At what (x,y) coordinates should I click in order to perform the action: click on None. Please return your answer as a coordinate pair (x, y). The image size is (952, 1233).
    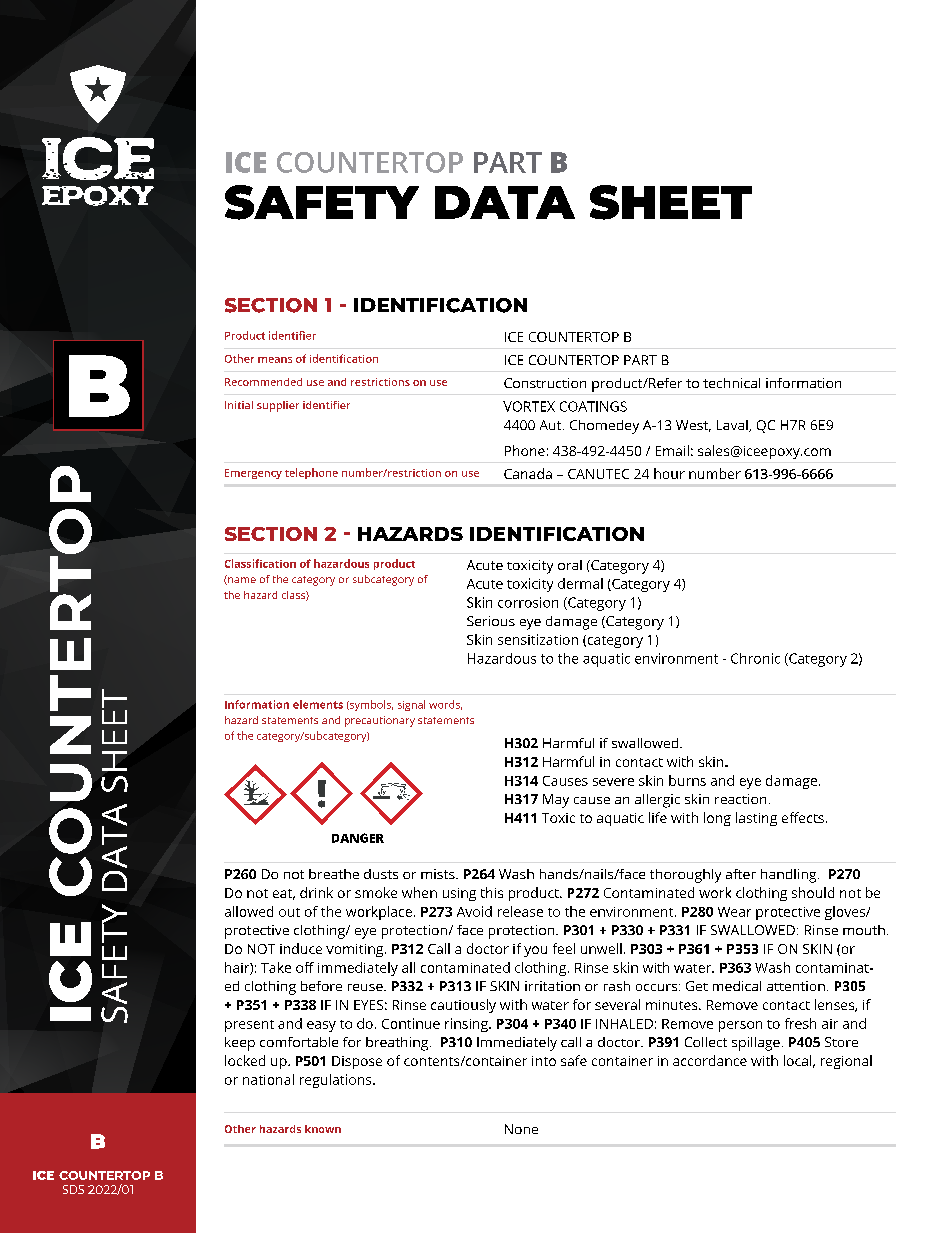
    Looking at the image, I should click on (521, 1129).
